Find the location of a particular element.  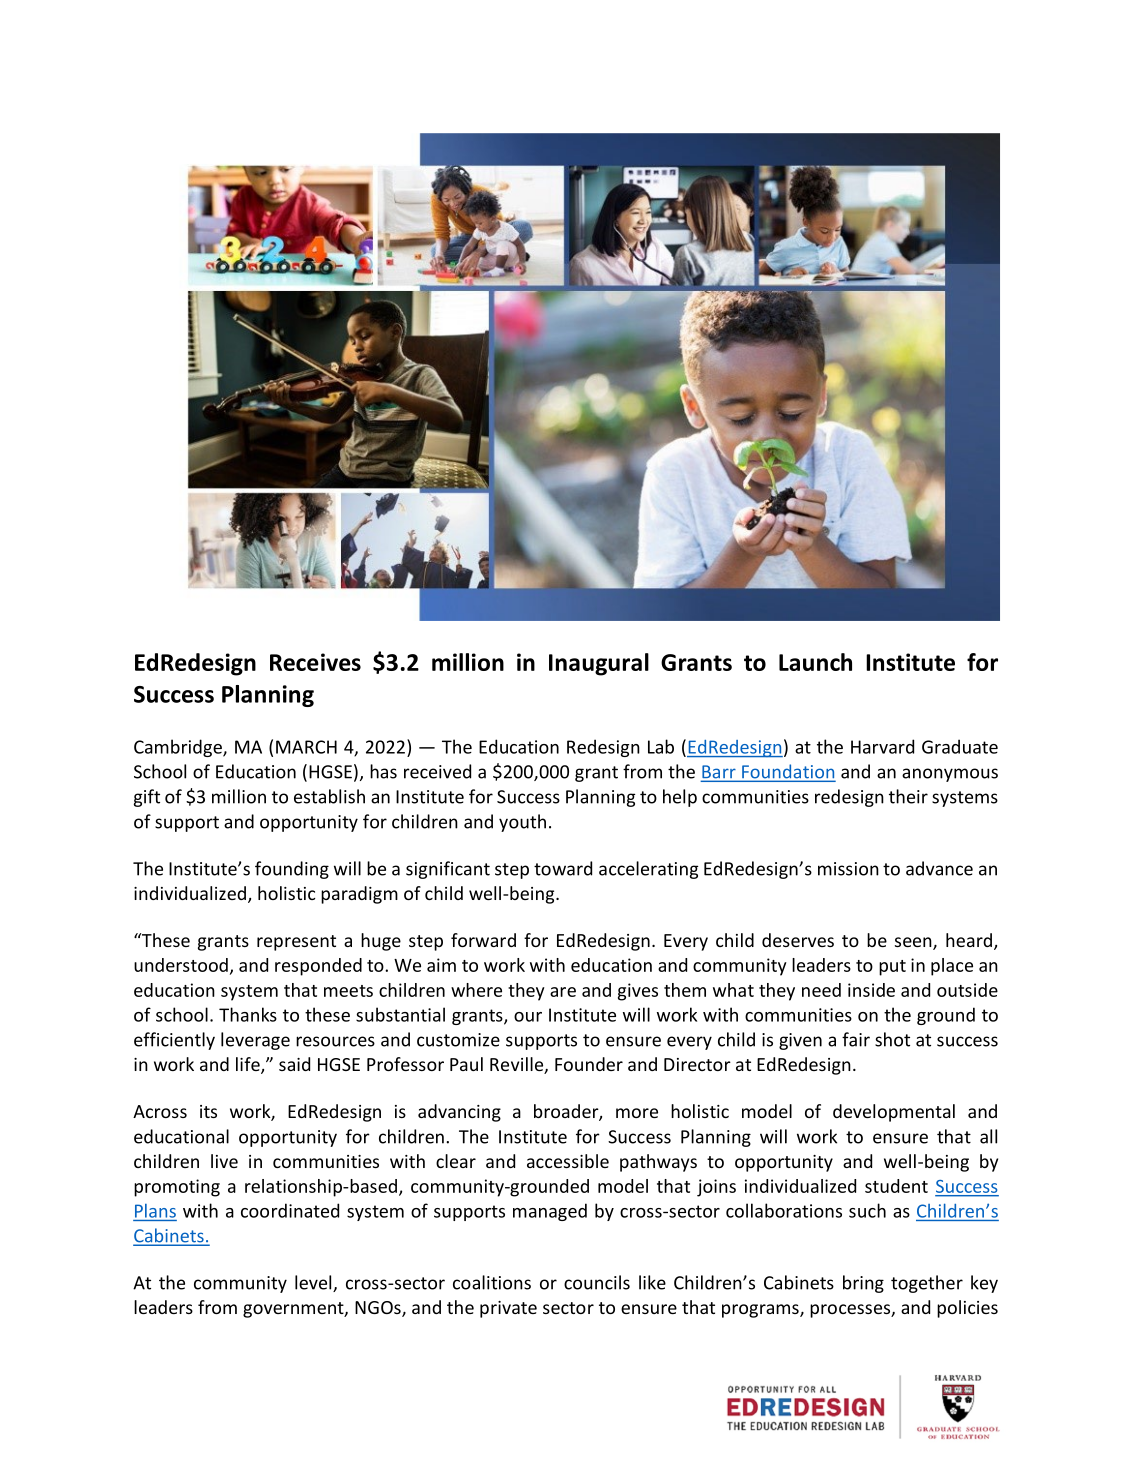

Launch is located at coordinates (815, 662).
